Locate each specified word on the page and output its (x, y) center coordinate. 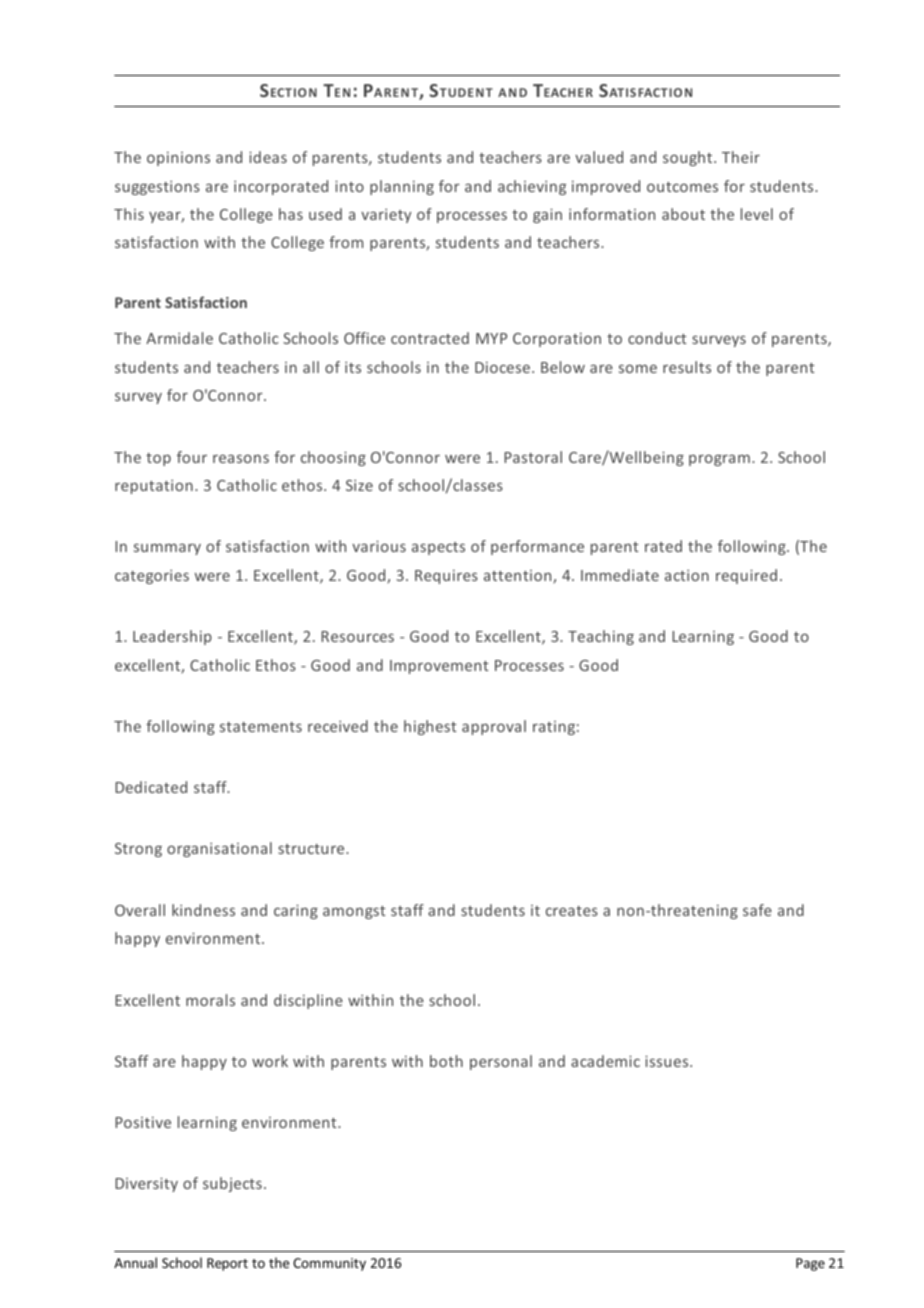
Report (227, 1264)
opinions (178, 159)
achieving (532, 187)
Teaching (601, 637)
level (757, 214)
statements (261, 727)
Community (329, 1264)
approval (494, 727)
